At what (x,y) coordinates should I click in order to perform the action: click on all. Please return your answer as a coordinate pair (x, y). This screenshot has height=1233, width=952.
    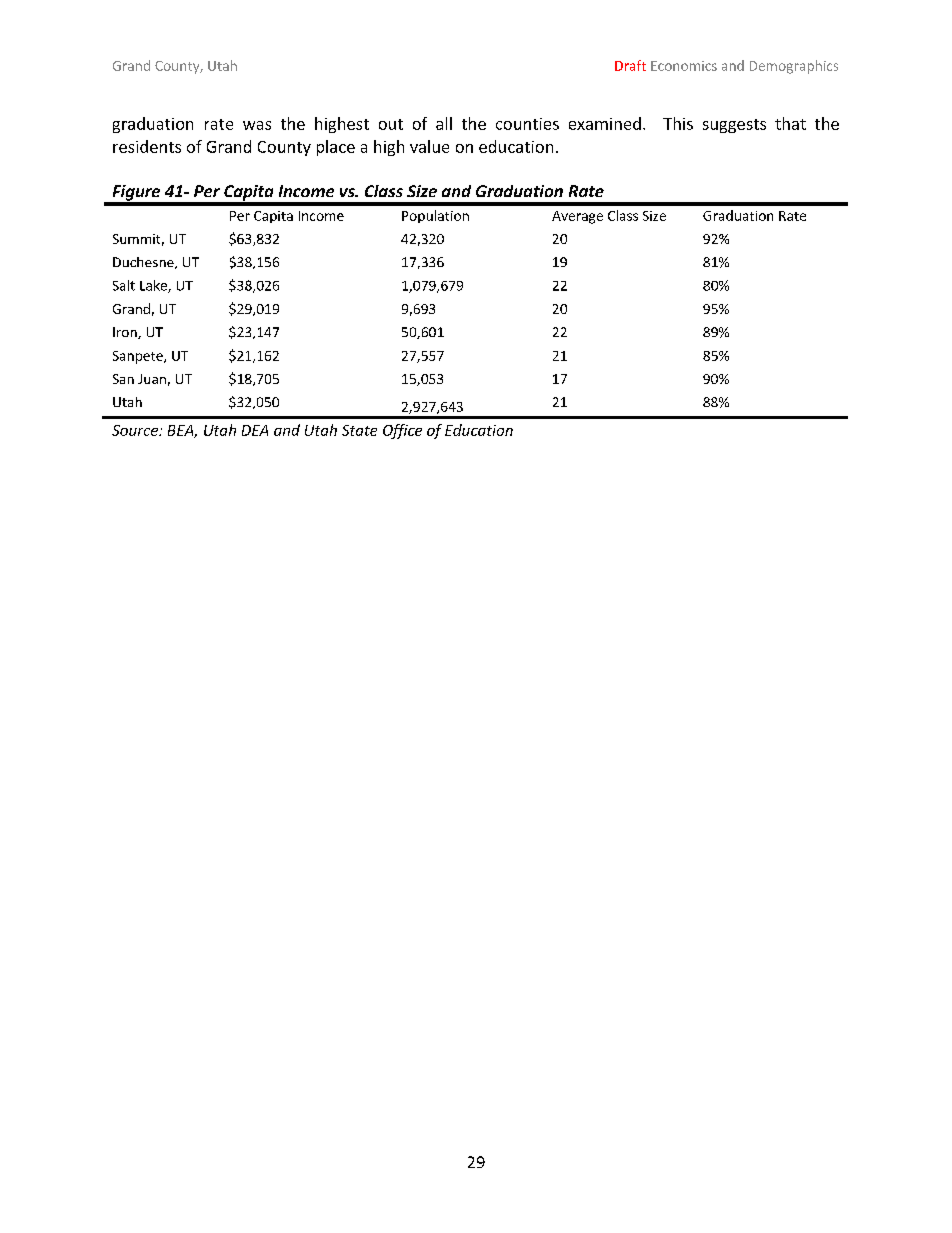
    Looking at the image, I should click on (444, 123).
